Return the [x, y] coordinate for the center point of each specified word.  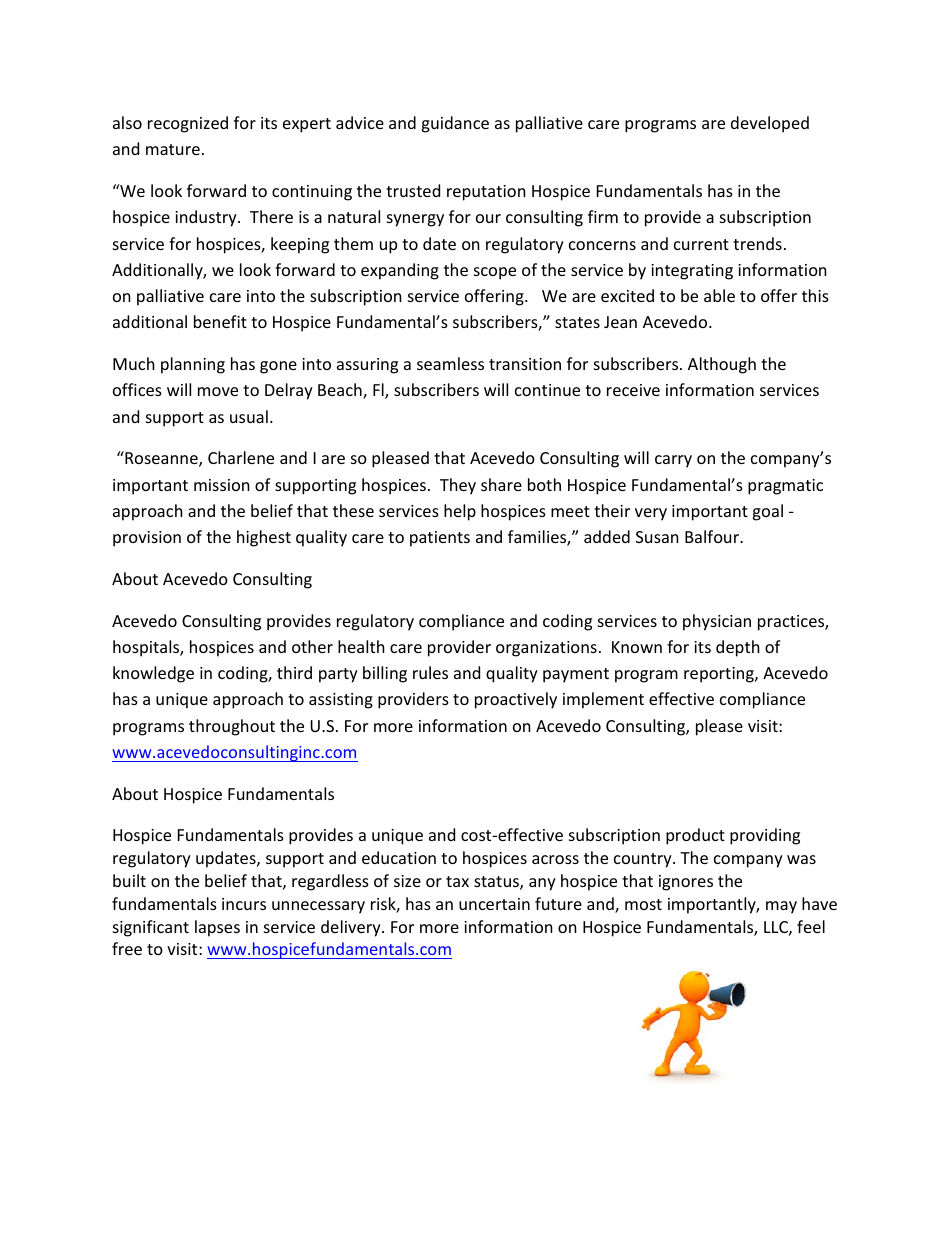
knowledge [153, 674]
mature [173, 149]
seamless [450, 363]
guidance [455, 124]
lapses [217, 928]
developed [770, 124]
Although [722, 365]
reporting [720, 675]
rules [430, 672]
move [218, 391]
